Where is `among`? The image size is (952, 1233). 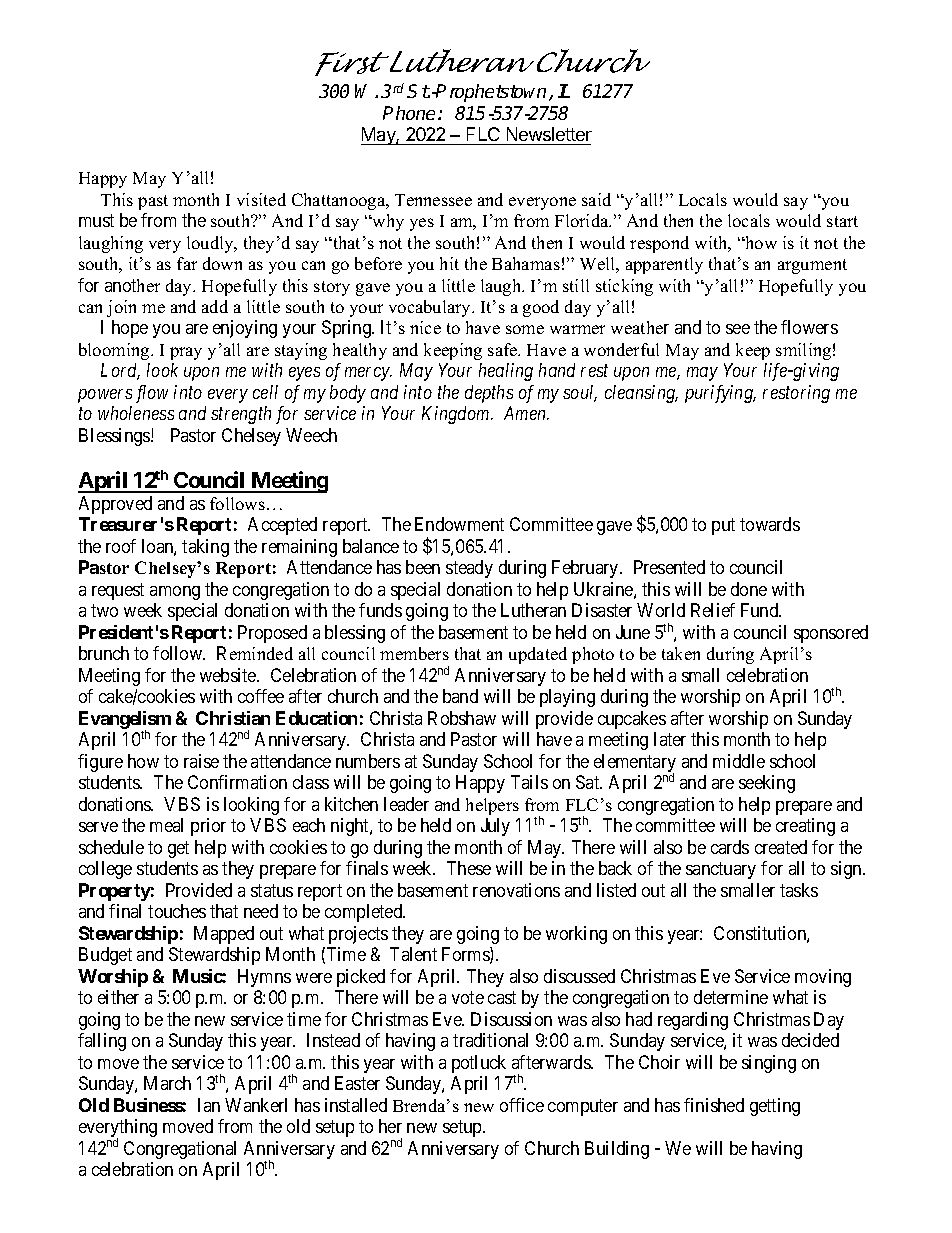
among is located at coordinates (175, 593).
